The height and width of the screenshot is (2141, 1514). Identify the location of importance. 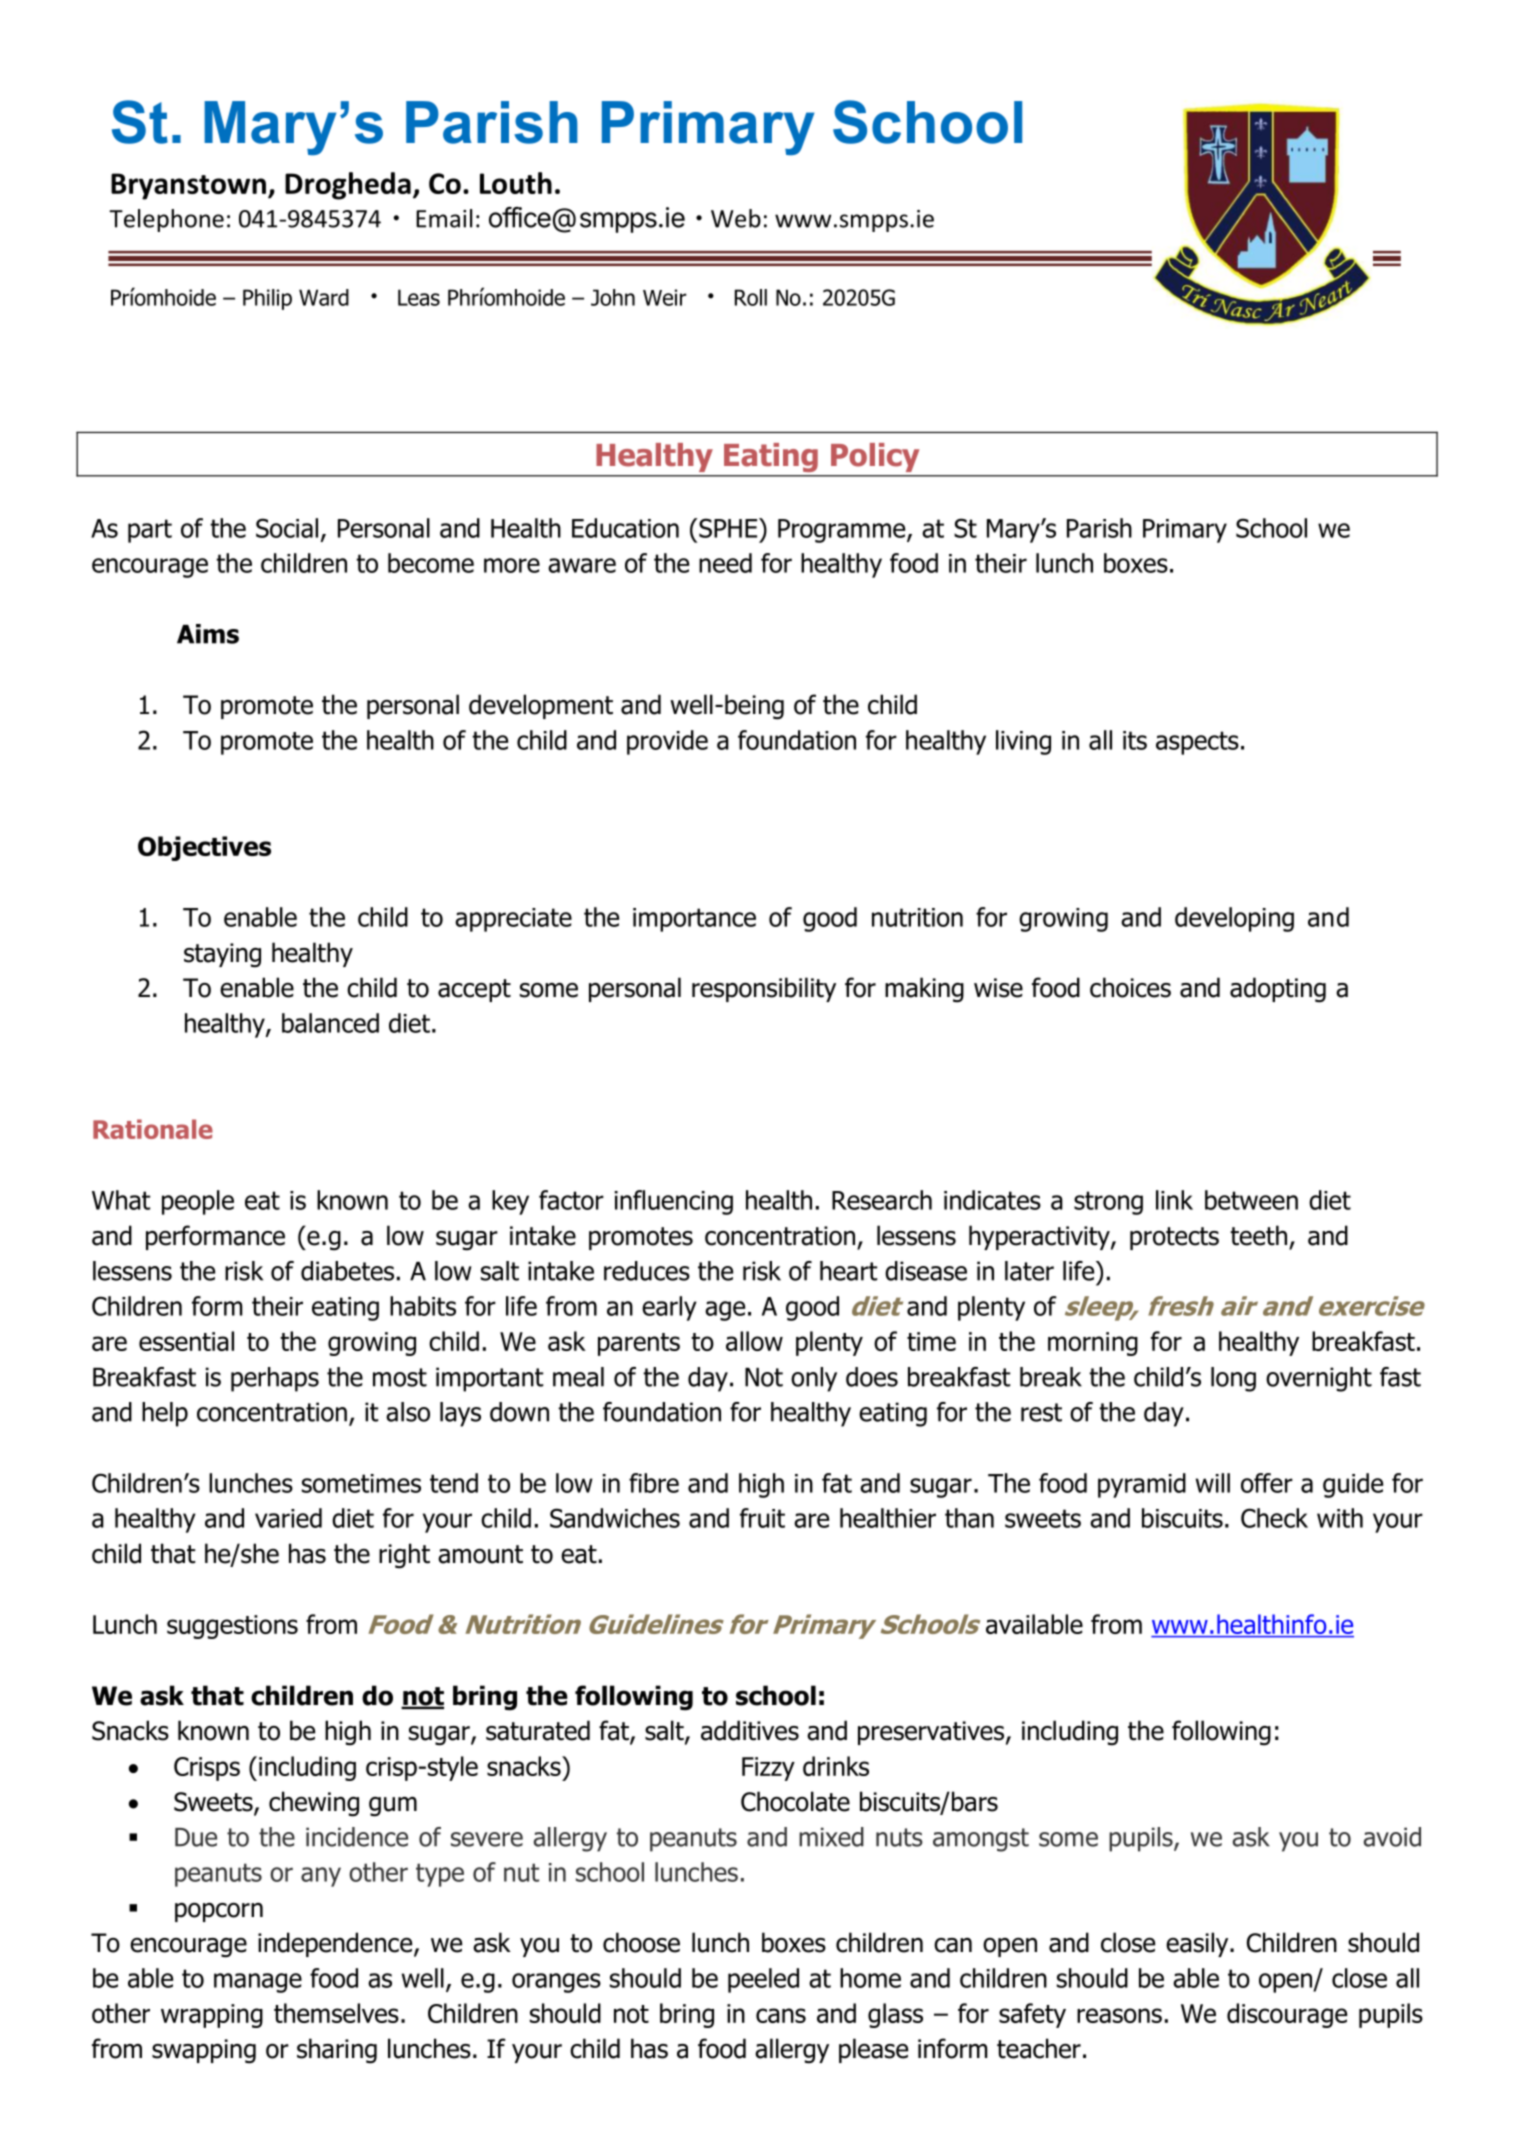
(694, 920).
